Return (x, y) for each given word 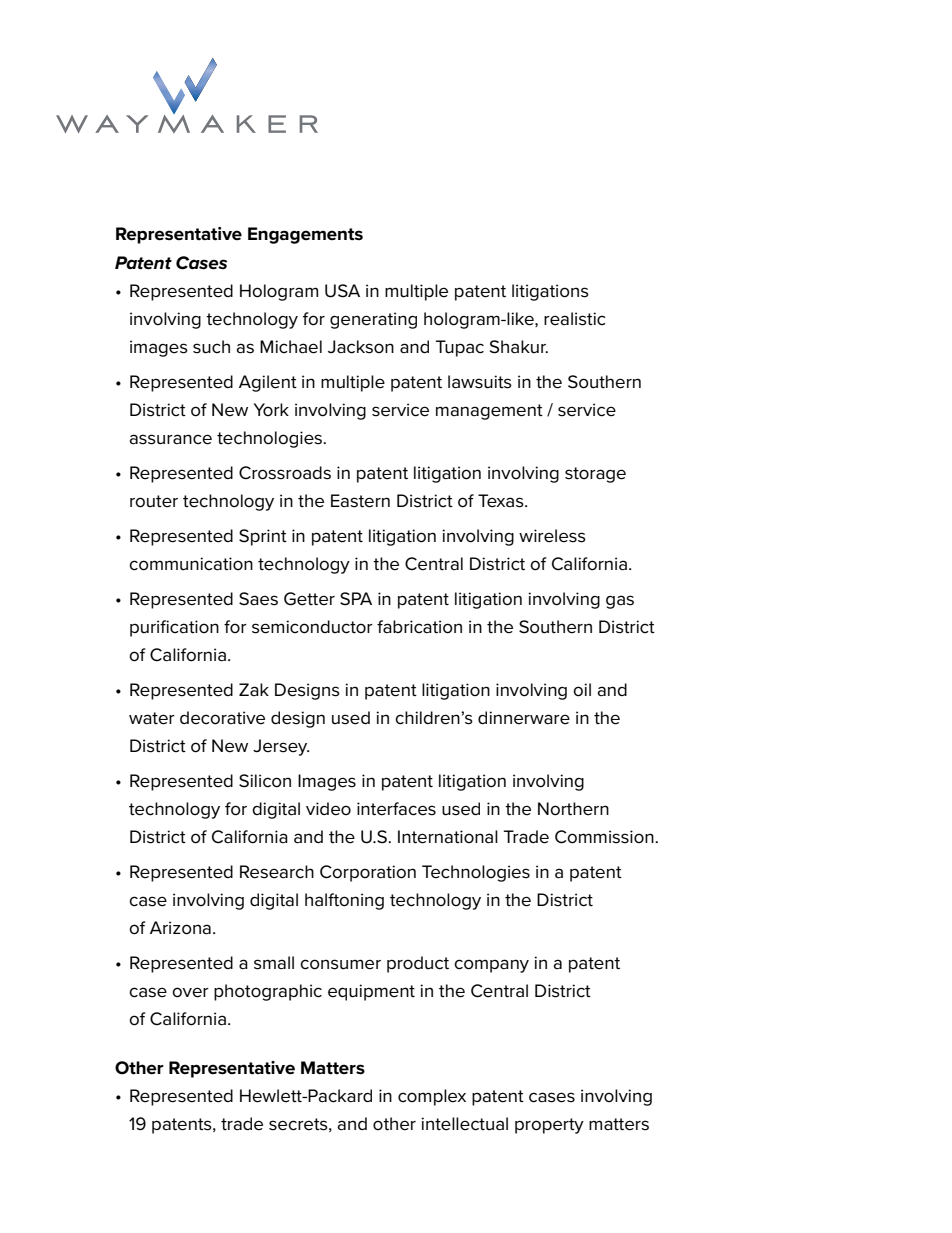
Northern (573, 809)
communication (191, 564)
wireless (552, 536)
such (211, 347)
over (190, 992)
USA (342, 291)
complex (432, 1097)
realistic (575, 319)
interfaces (396, 809)
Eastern (360, 501)
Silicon (265, 781)
